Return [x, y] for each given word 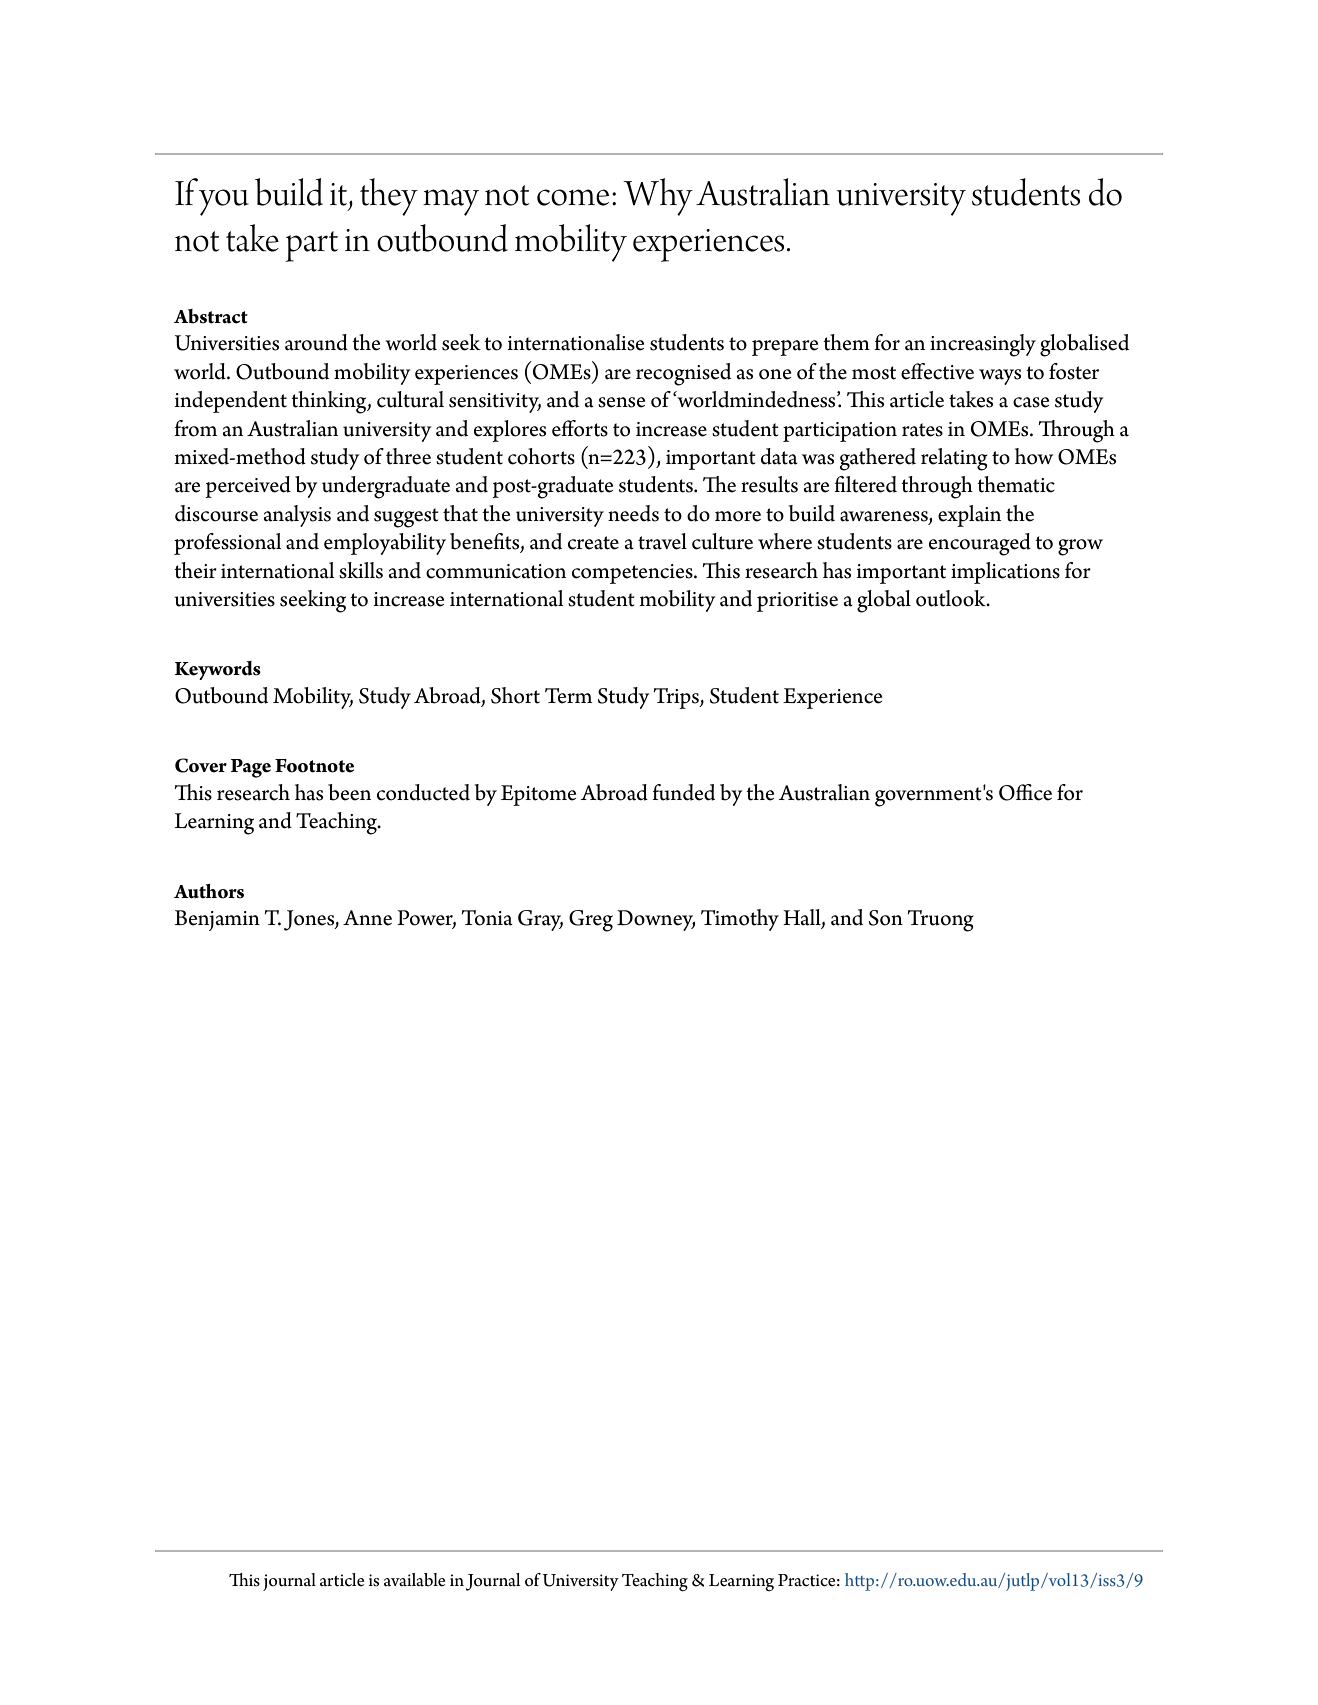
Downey [656, 920]
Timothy [740, 920]
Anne [367, 918]
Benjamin [217, 920]
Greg [591, 921]
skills [361, 570]
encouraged [980, 544]
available [414, 1580]
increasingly [983, 345]
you [224, 202]
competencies [633, 574]
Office [1025, 792]
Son [886, 918]
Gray [540, 920]
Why [658, 197]
